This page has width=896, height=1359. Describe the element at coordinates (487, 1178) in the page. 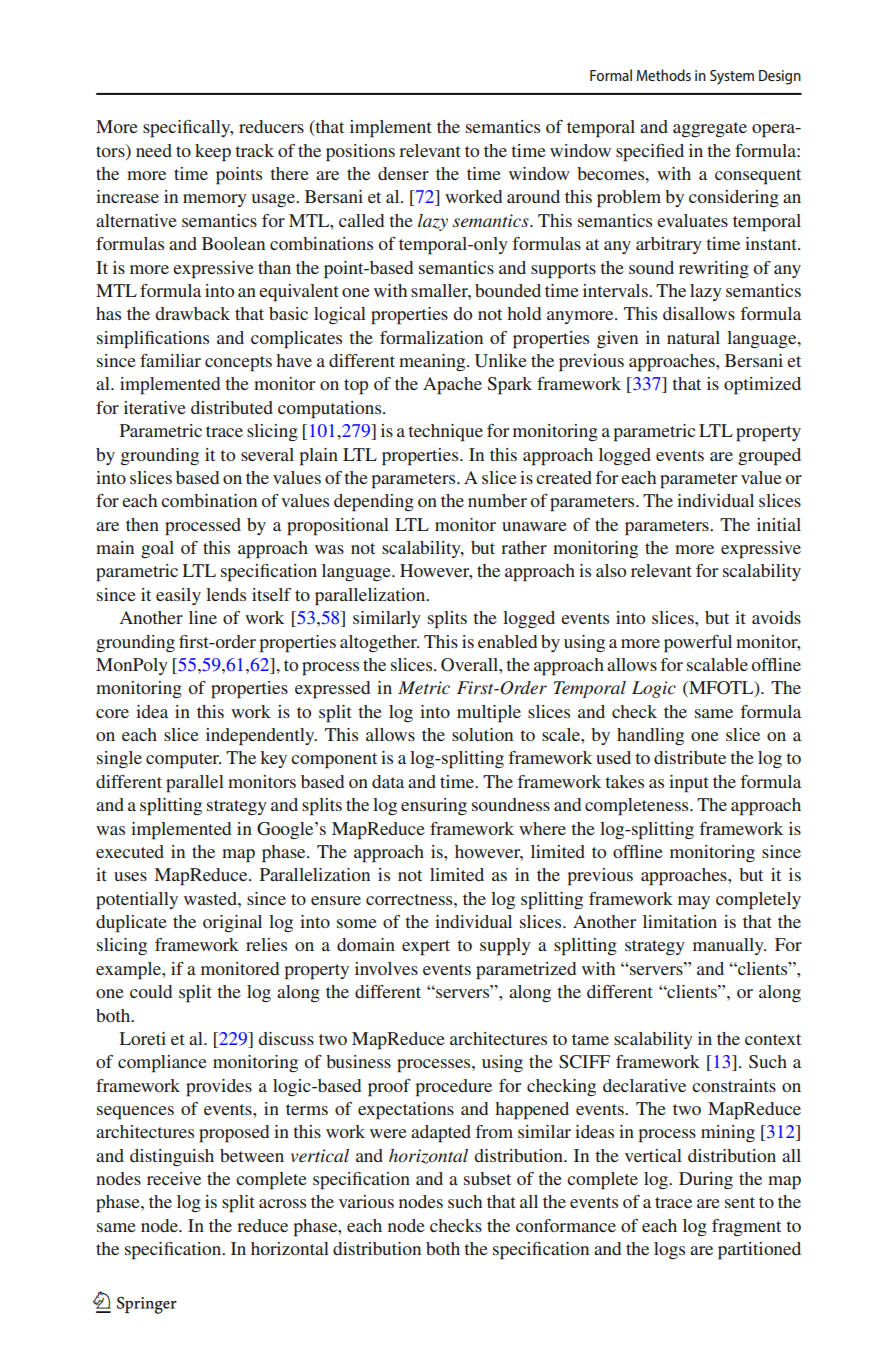

I see `subset` at that location.
